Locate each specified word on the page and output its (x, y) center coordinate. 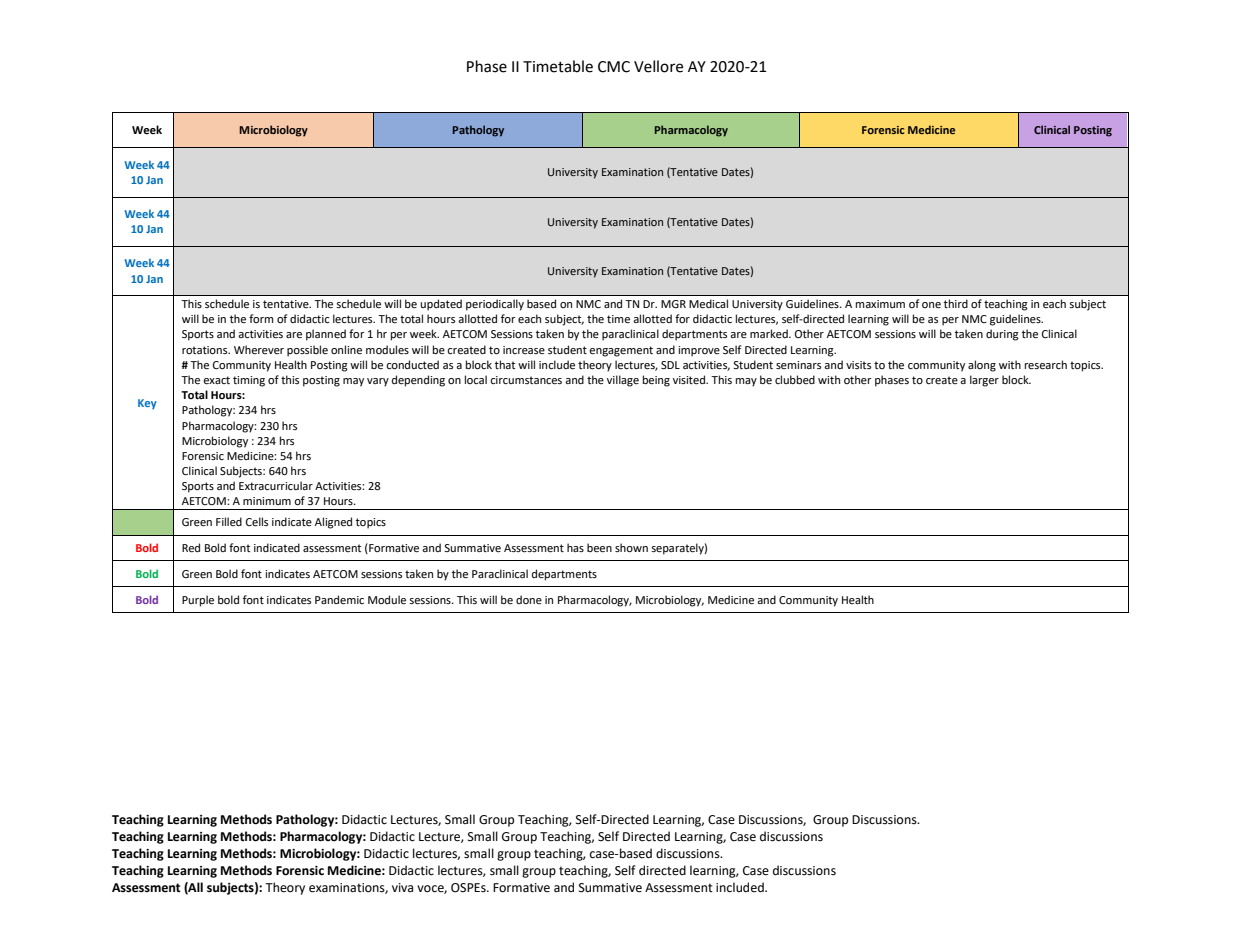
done (529, 599)
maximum (880, 304)
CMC (614, 67)
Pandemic (339, 600)
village (623, 381)
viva (402, 887)
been (599, 548)
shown (631, 548)
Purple (198, 601)
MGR (673, 304)
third (956, 303)
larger (984, 381)
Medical (708, 304)
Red (191, 548)
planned (326, 335)
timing (249, 381)
